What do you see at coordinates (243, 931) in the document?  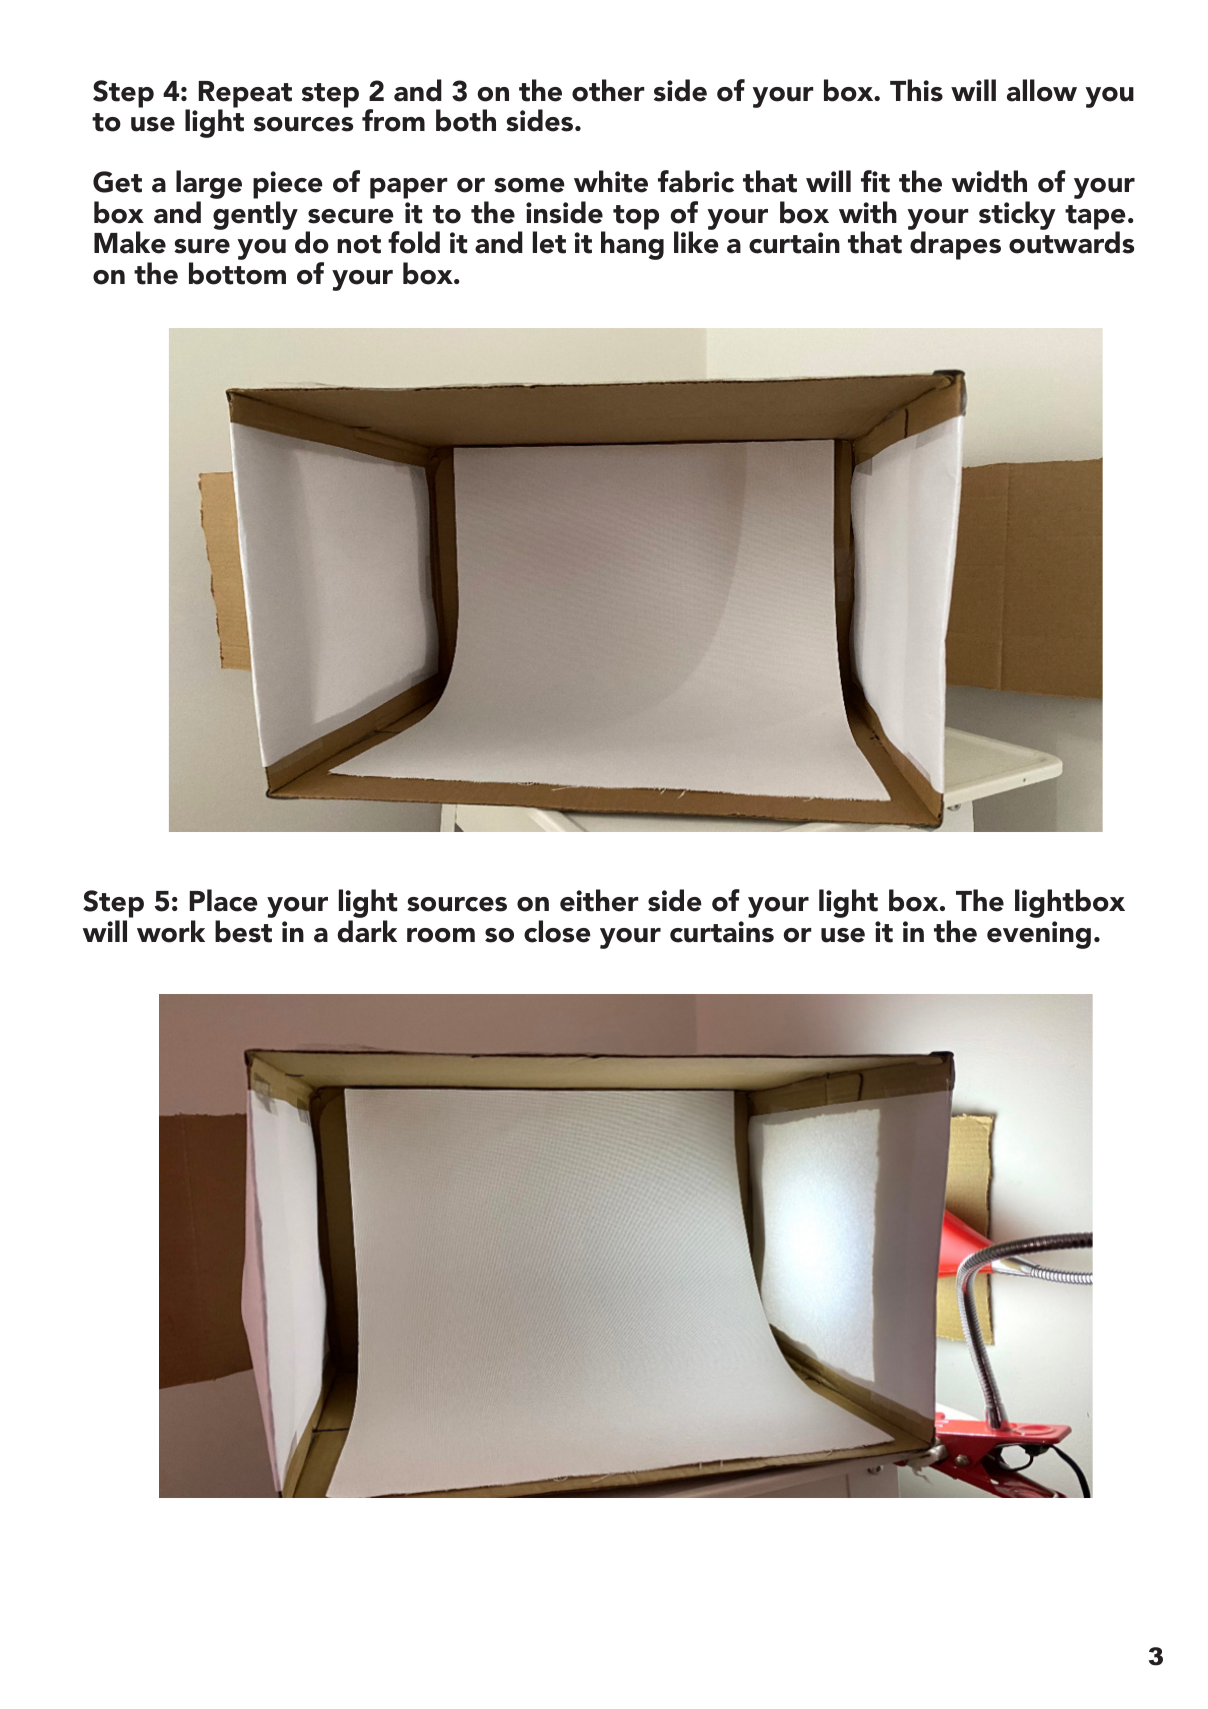 I see `best` at bounding box center [243, 931].
